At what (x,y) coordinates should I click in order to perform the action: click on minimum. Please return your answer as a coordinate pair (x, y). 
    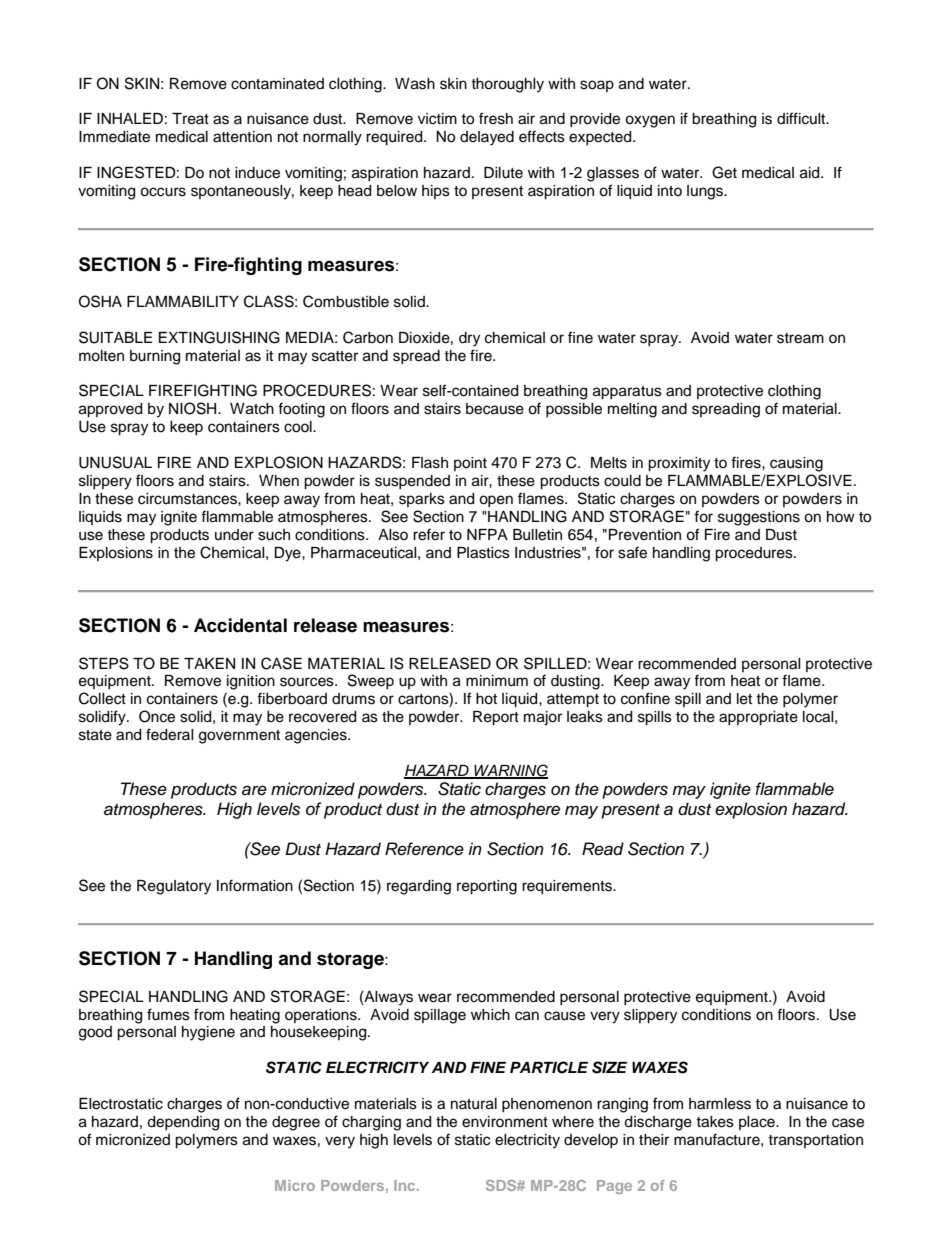
    Looking at the image, I should click on (497, 681).
